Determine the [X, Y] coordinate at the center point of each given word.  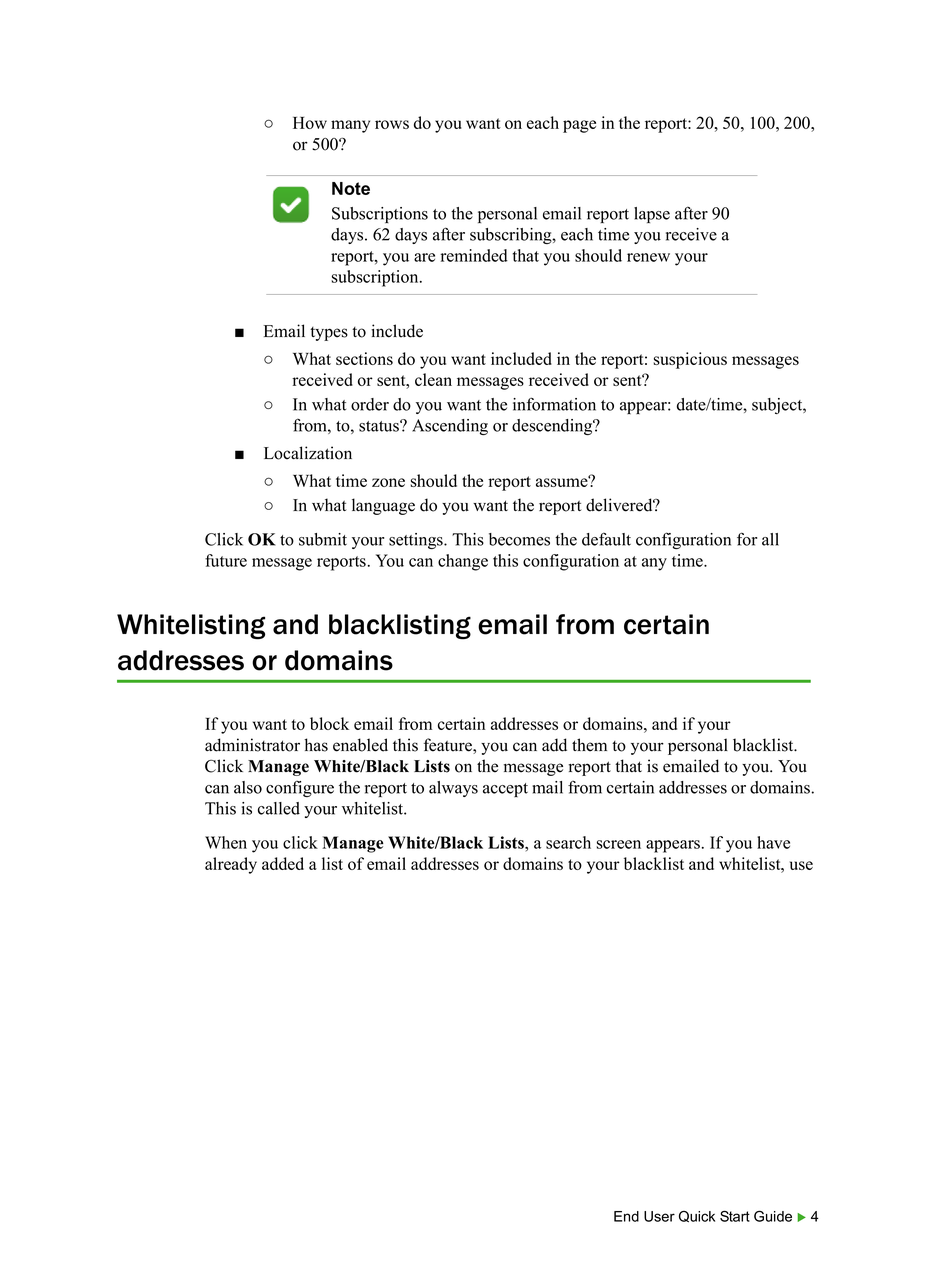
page [579, 126]
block [329, 723]
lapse [652, 215]
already [231, 865]
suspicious [690, 360]
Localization [308, 453]
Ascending [450, 427]
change [463, 562]
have [773, 842]
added [283, 863]
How [310, 123]
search [568, 842]
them [589, 745]
